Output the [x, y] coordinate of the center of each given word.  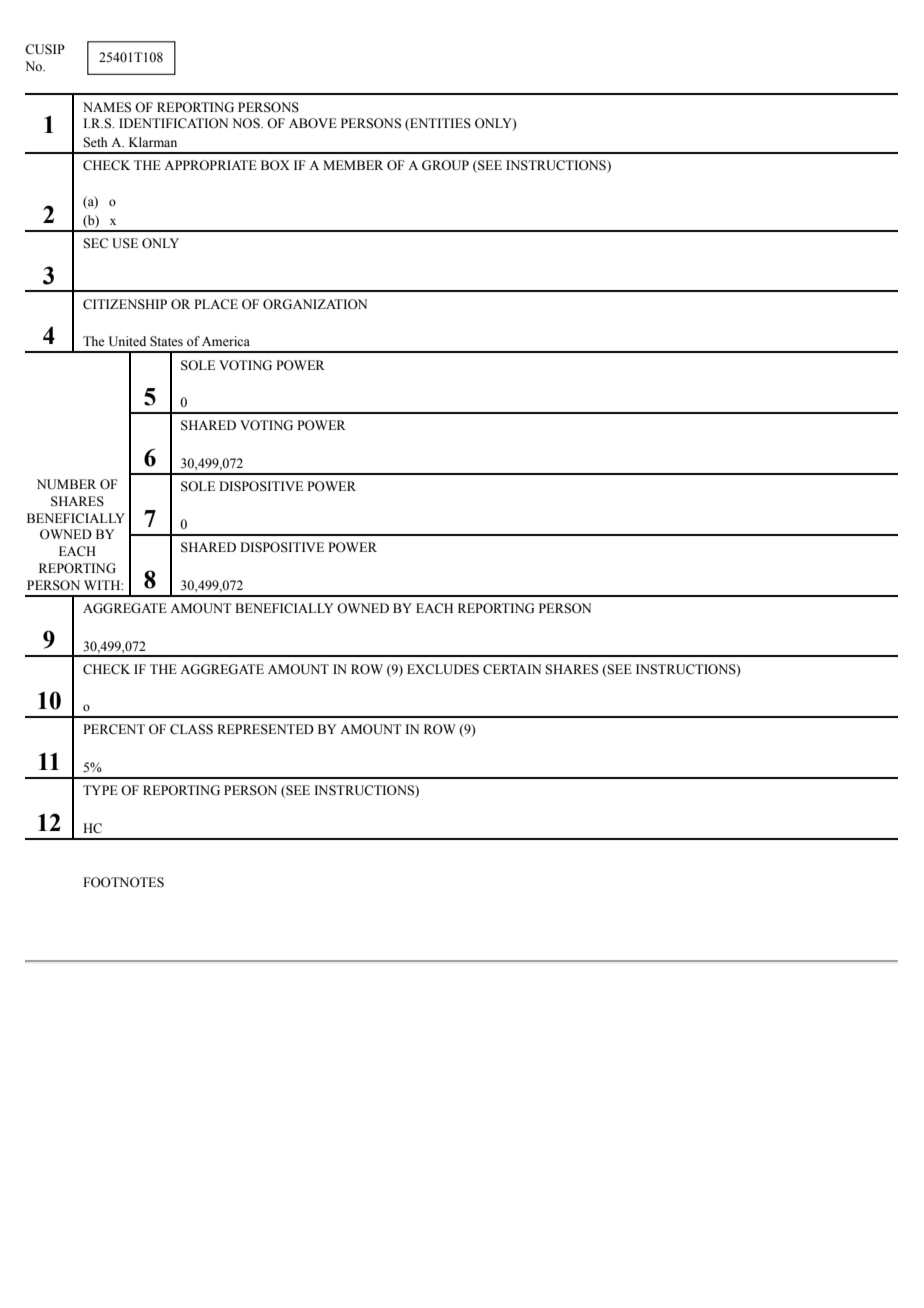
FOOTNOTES [123, 882]
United [127, 341]
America [226, 341]
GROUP [445, 165]
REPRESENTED [265, 729]
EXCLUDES [443, 669]
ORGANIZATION [315, 304]
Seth [95, 142]
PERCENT [114, 729]
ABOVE [313, 123]
